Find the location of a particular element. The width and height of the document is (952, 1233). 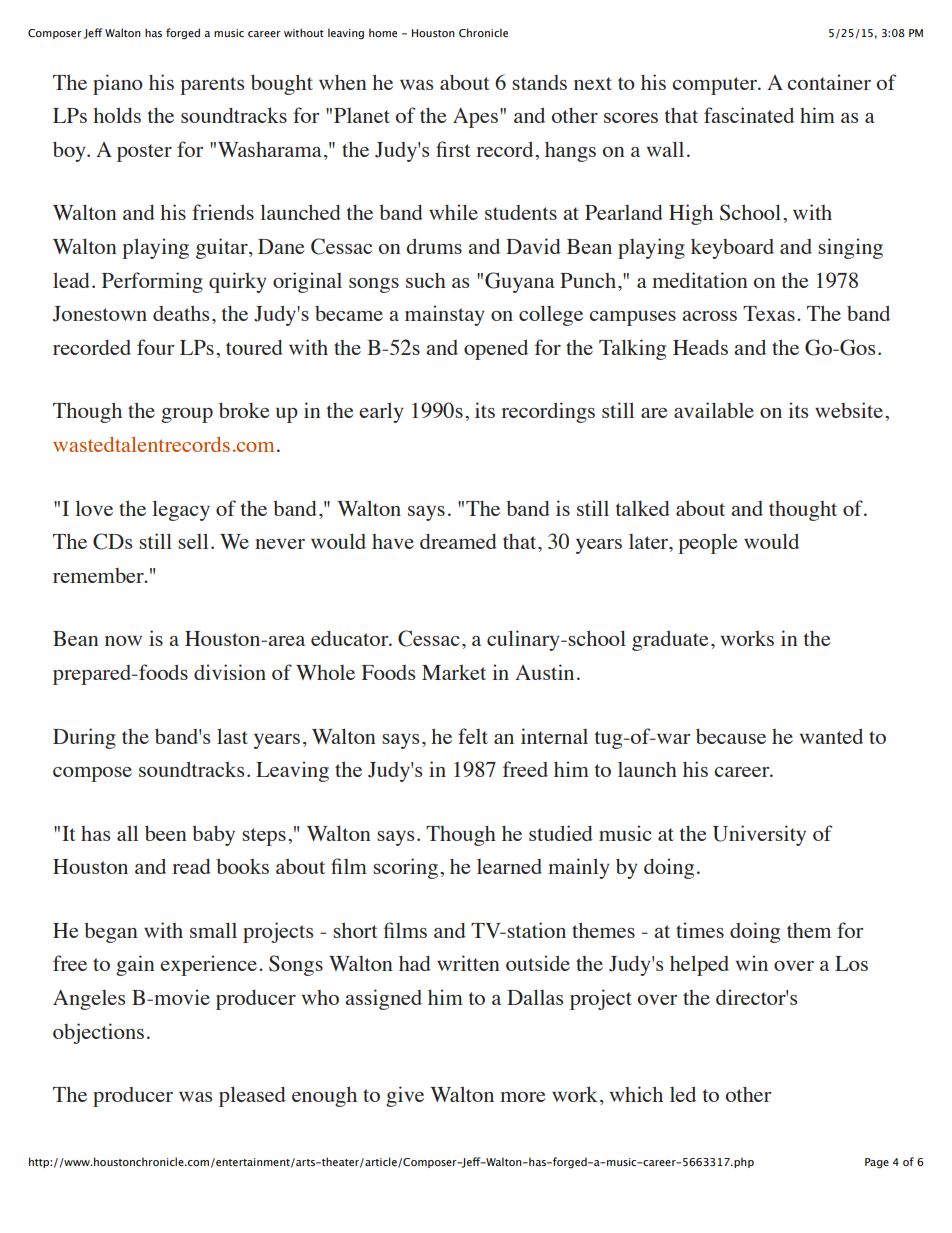

group is located at coordinates (187, 415).
